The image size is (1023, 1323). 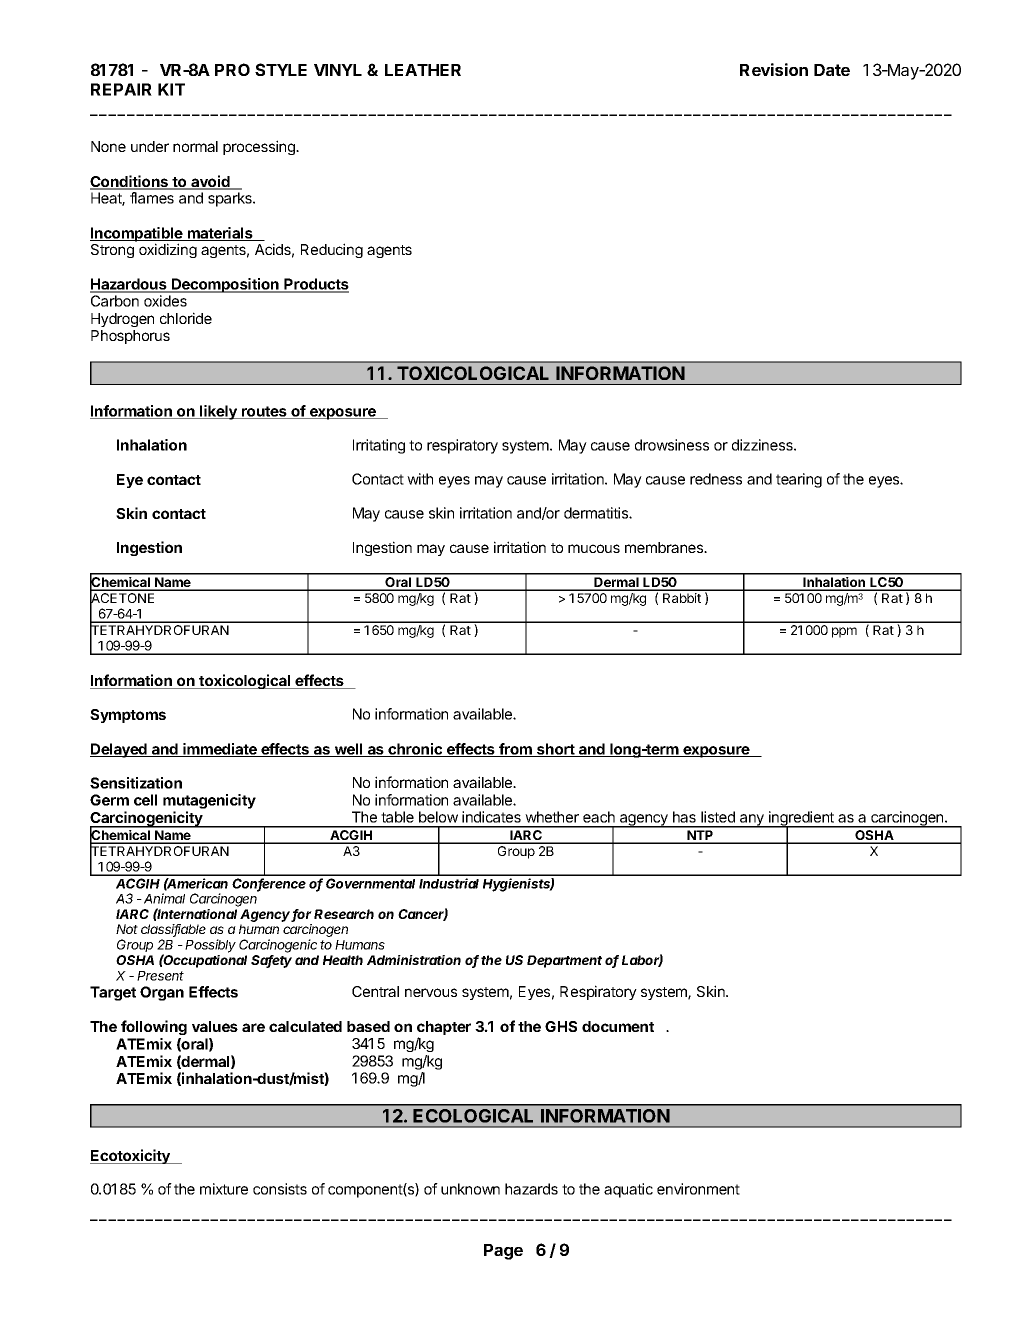 What do you see at coordinates (515, 750) in the screenshot?
I see `from` at bounding box center [515, 750].
